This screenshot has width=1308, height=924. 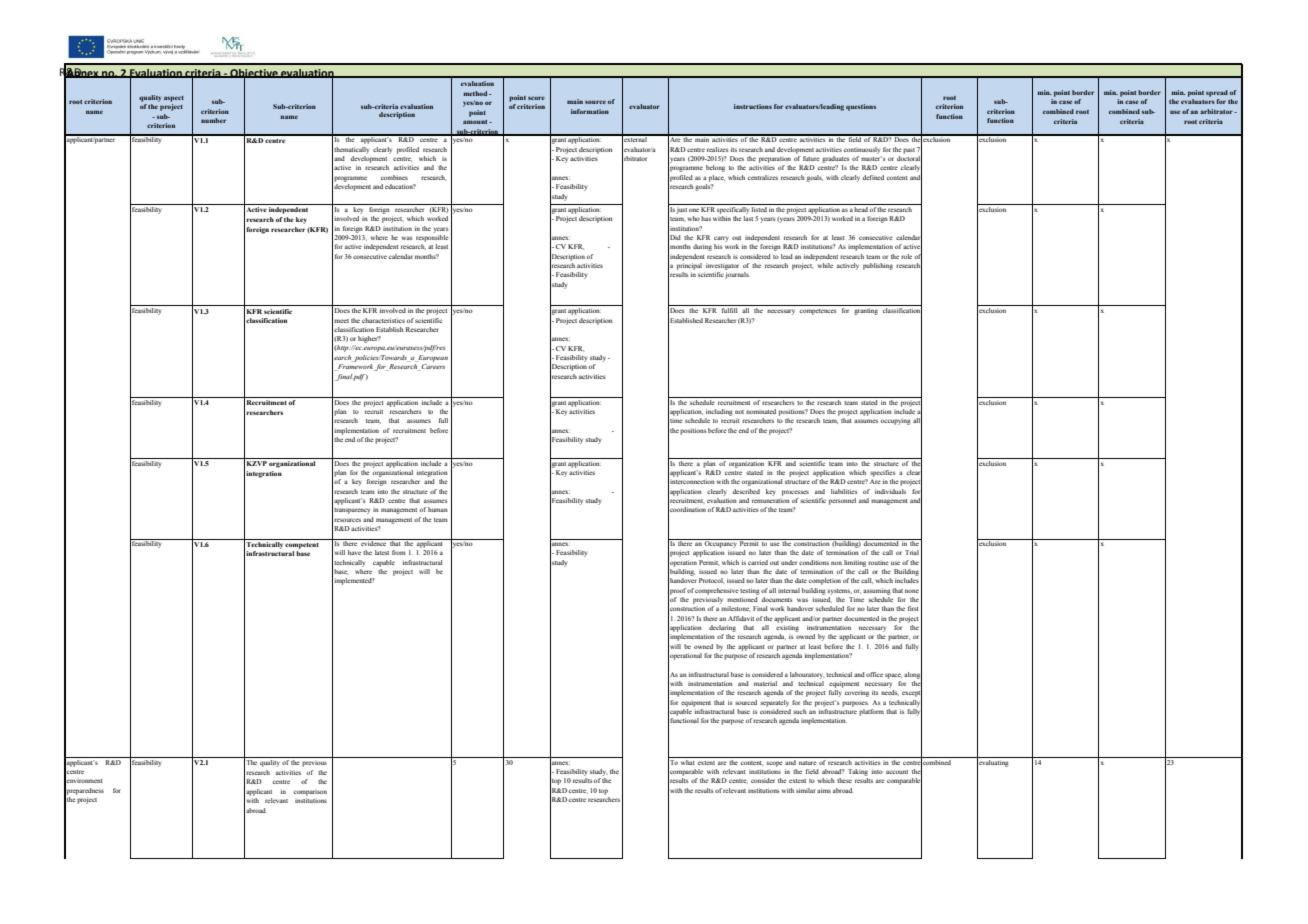 What do you see at coordinates (174, 99) in the screenshot?
I see `aspect` at bounding box center [174, 99].
